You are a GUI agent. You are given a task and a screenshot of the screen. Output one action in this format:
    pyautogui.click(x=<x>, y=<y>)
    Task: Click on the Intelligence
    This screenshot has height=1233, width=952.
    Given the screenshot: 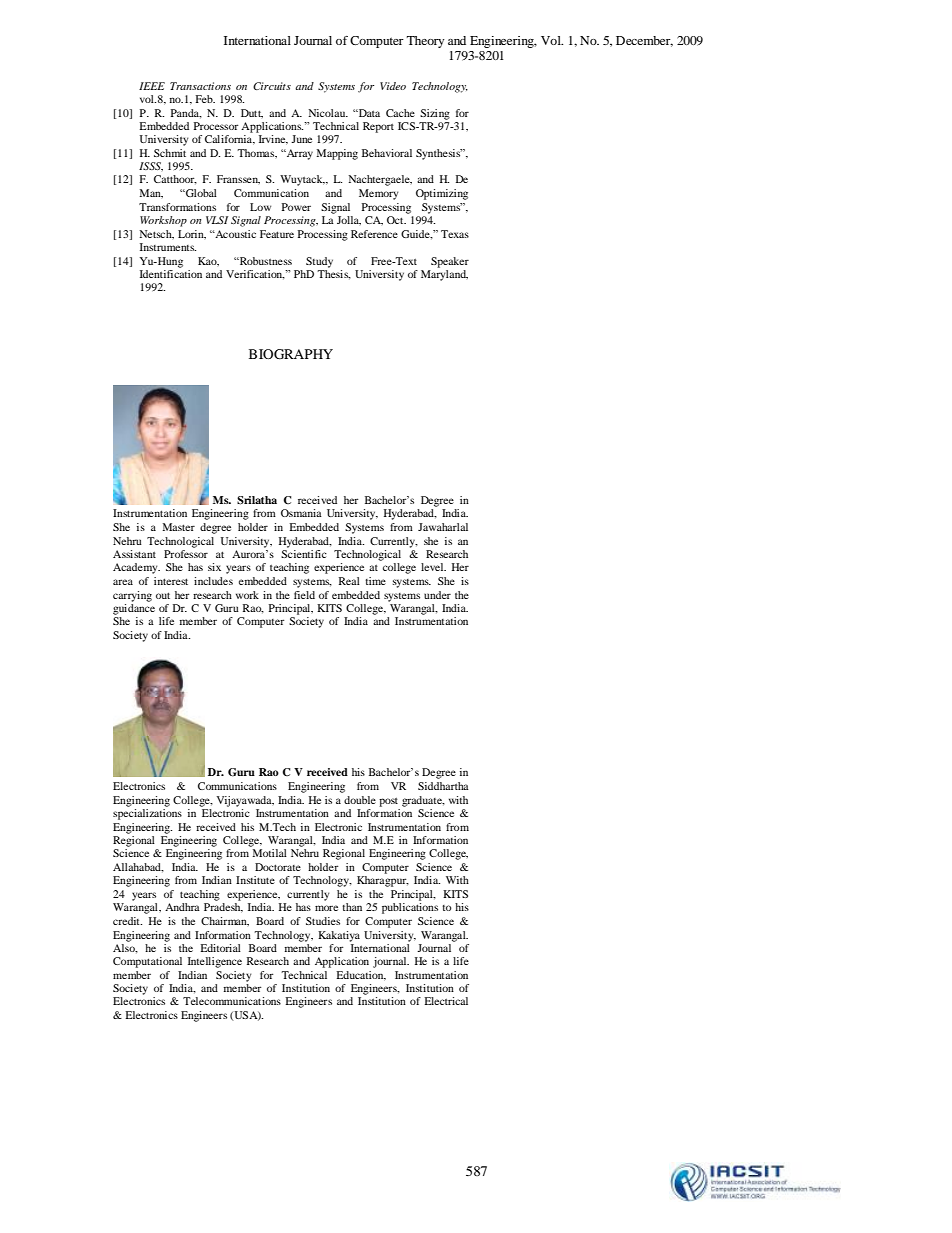 What is the action you would take?
    pyautogui.click(x=215, y=962)
